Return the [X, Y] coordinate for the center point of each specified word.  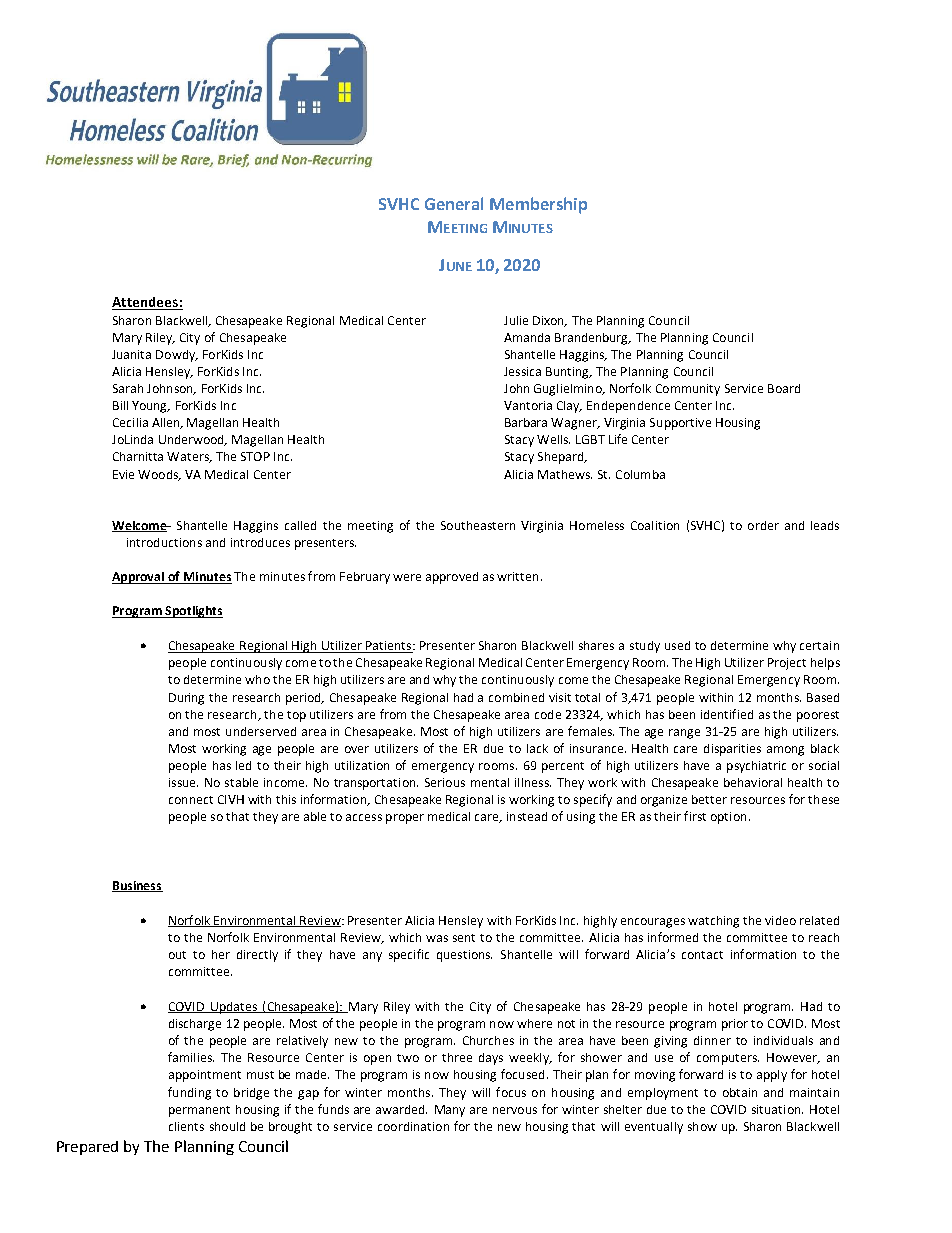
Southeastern [478, 525]
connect [191, 800]
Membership [538, 205]
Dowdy [176, 356]
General [454, 203]
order [763, 525]
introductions [164, 542]
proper [405, 819]
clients [186, 1126]
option [728, 818]
